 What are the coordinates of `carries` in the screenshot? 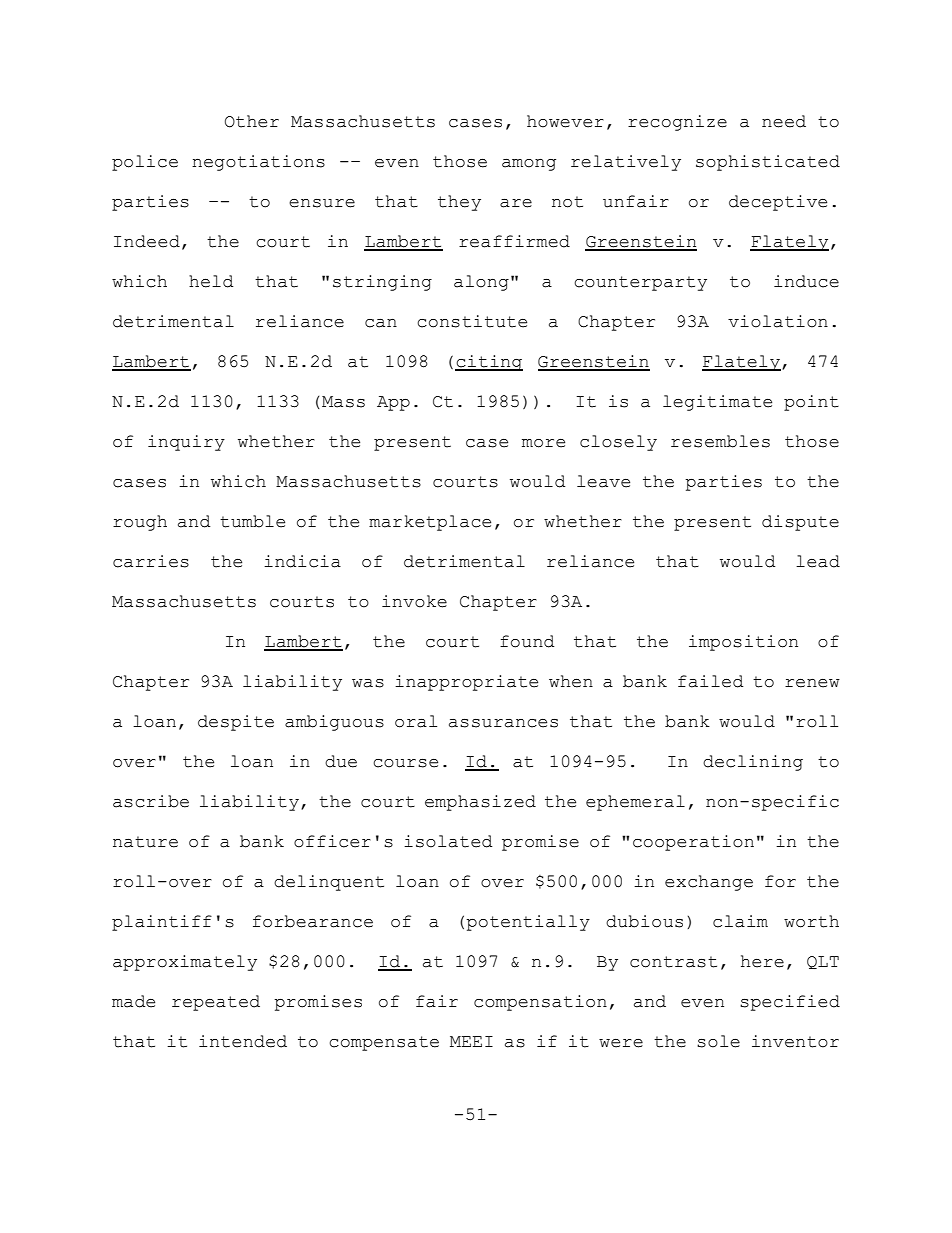 It's located at (151, 561).
